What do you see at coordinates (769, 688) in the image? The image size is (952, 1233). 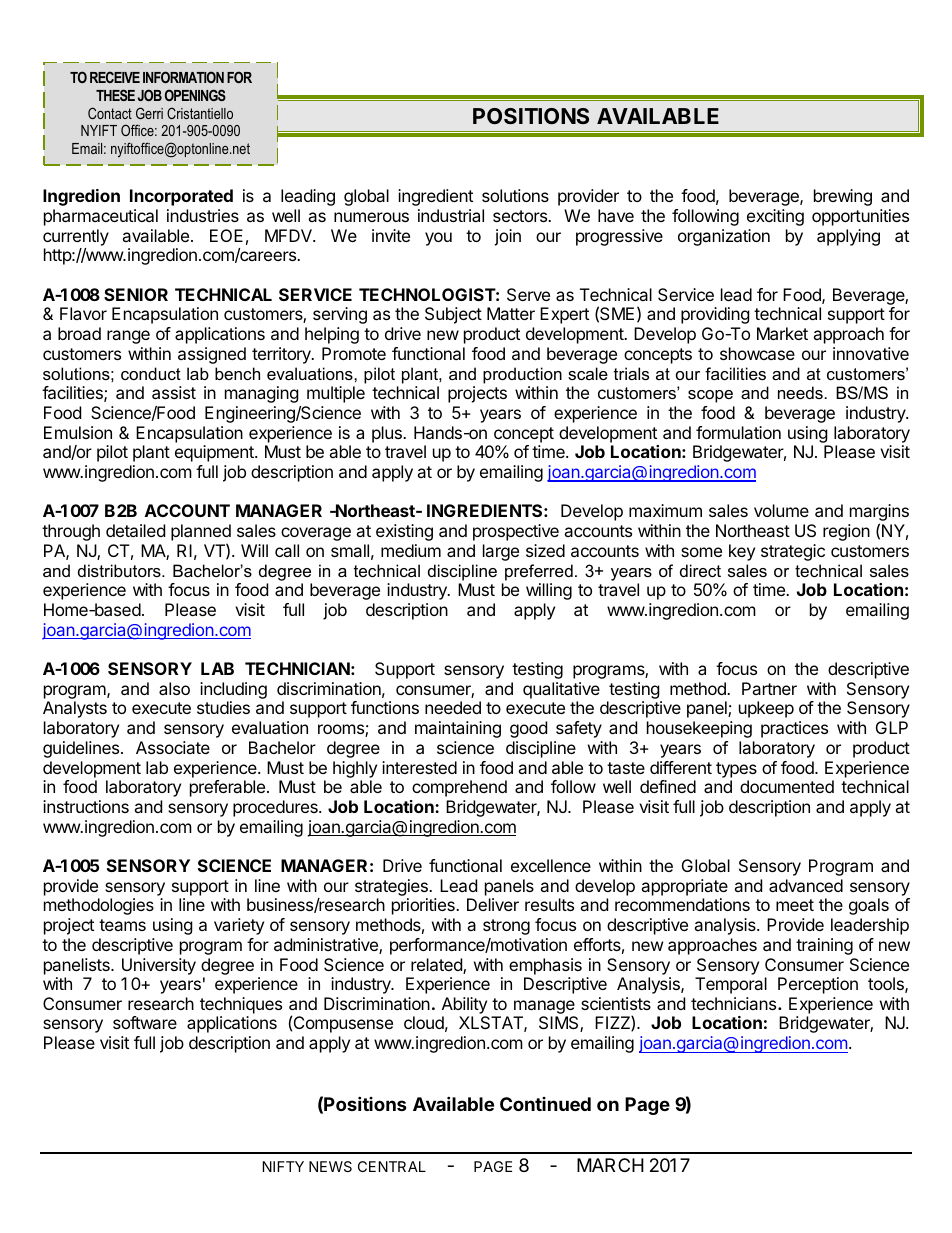 I see `Partner` at bounding box center [769, 688].
